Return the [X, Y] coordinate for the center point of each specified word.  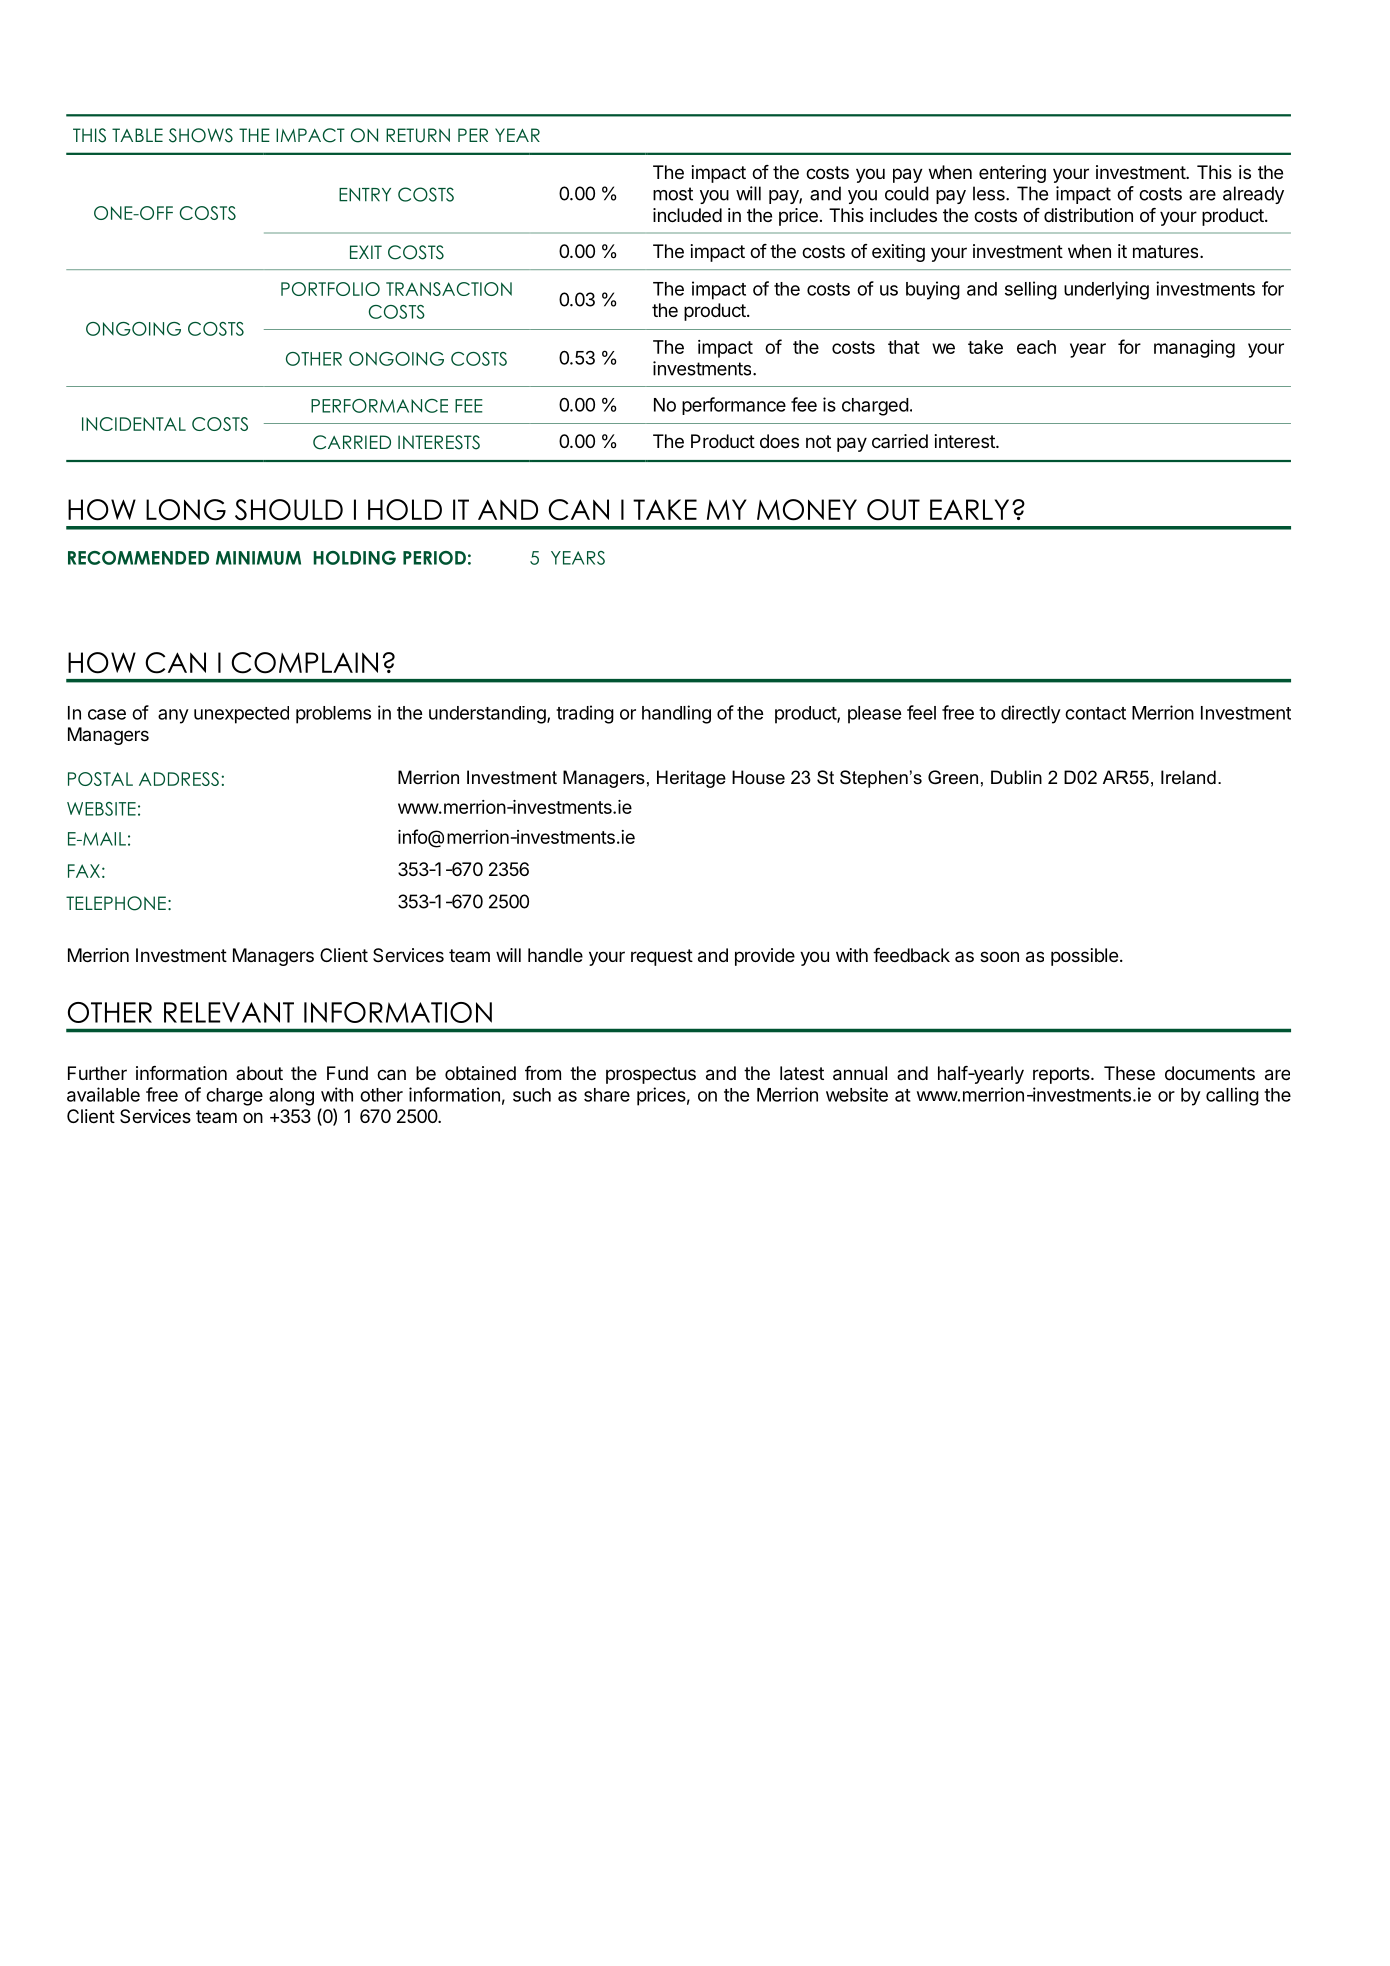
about [259, 1073]
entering [1012, 174]
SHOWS [201, 135]
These [1129, 1073]
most [673, 194]
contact [1095, 713]
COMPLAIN [304, 663]
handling [676, 714]
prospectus [651, 1075]
